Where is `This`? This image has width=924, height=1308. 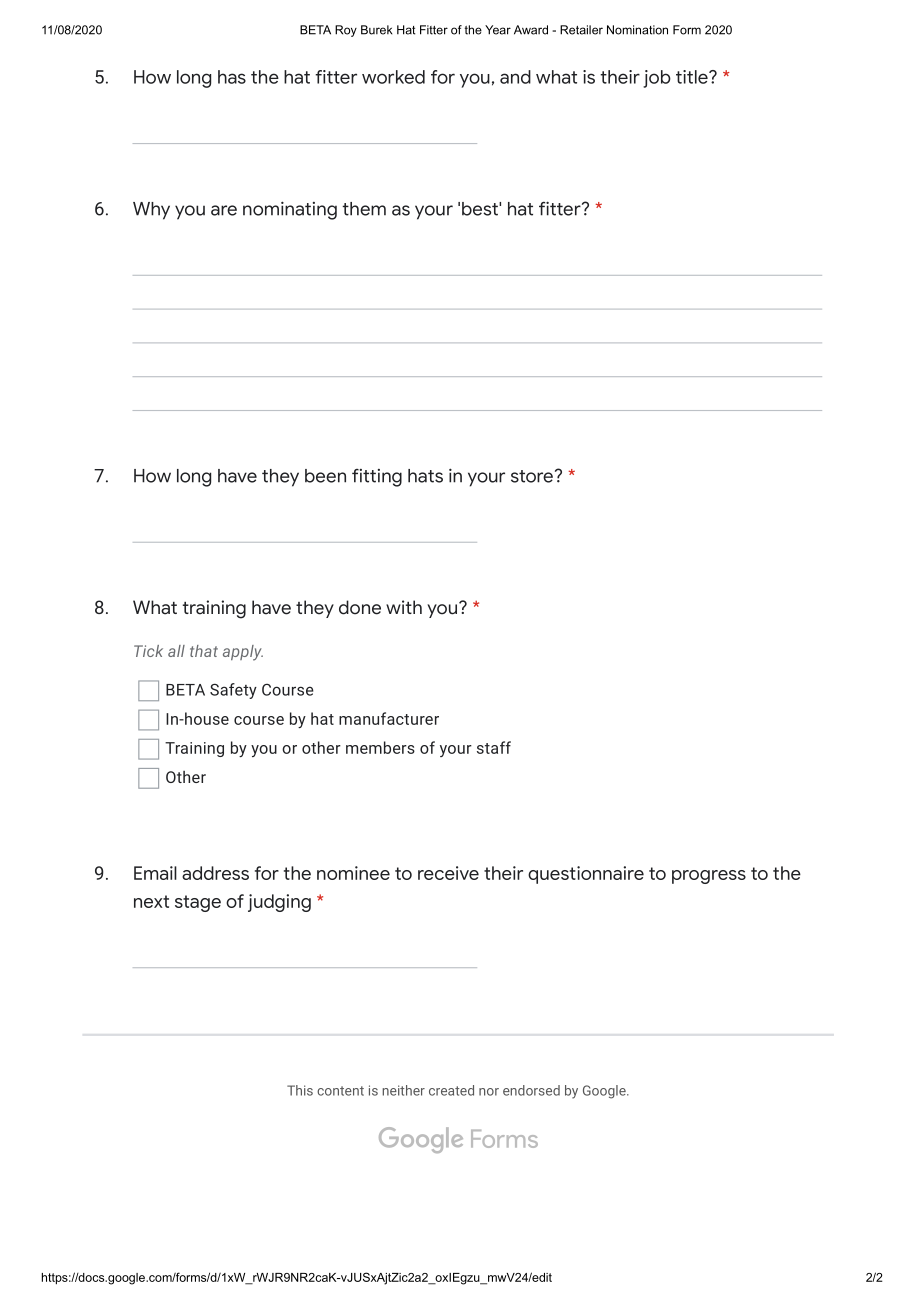
This is located at coordinates (300, 1090).
